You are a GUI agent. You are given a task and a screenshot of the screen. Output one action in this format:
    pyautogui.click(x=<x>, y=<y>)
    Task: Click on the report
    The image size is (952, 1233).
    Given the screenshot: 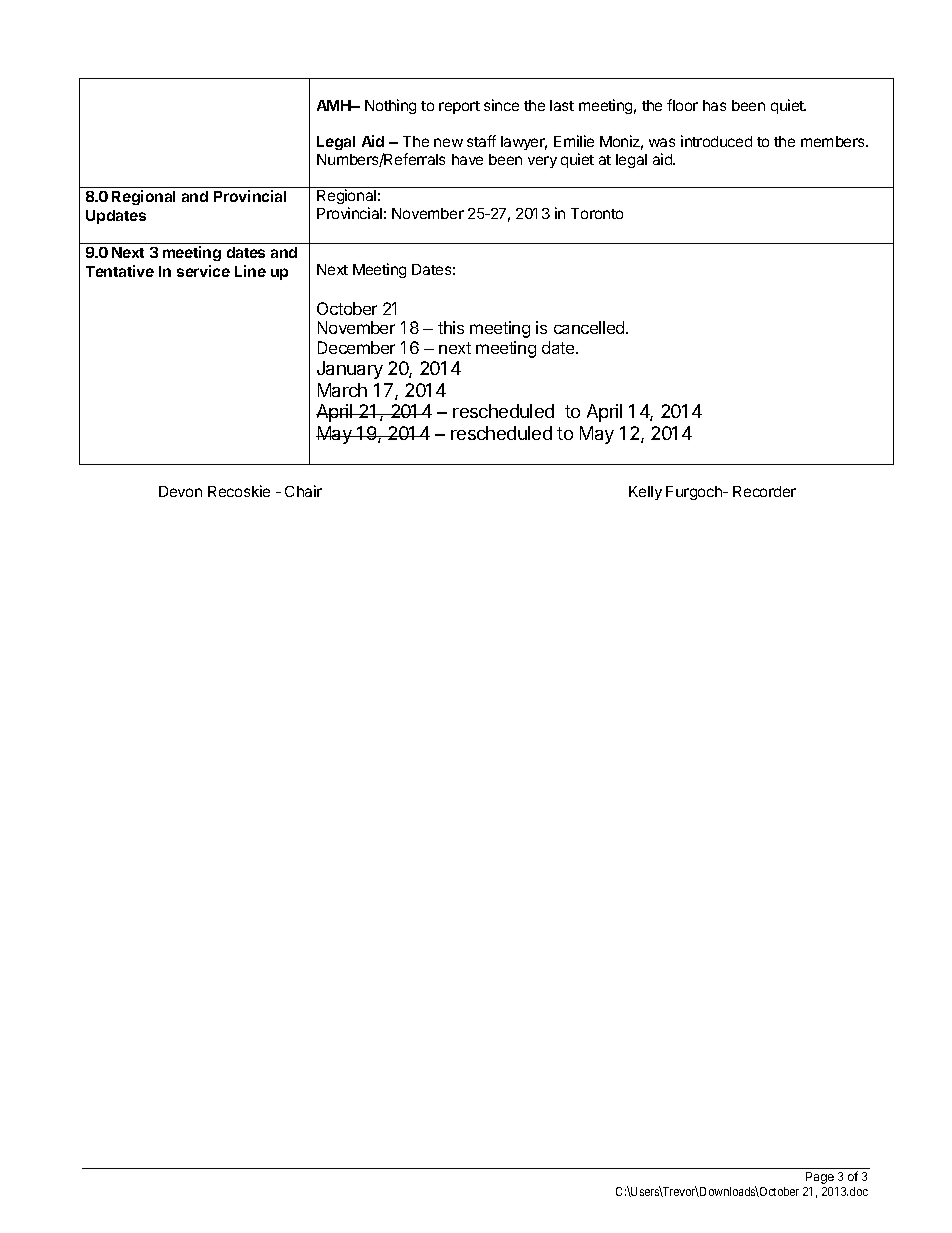 What is the action you would take?
    pyautogui.click(x=459, y=107)
